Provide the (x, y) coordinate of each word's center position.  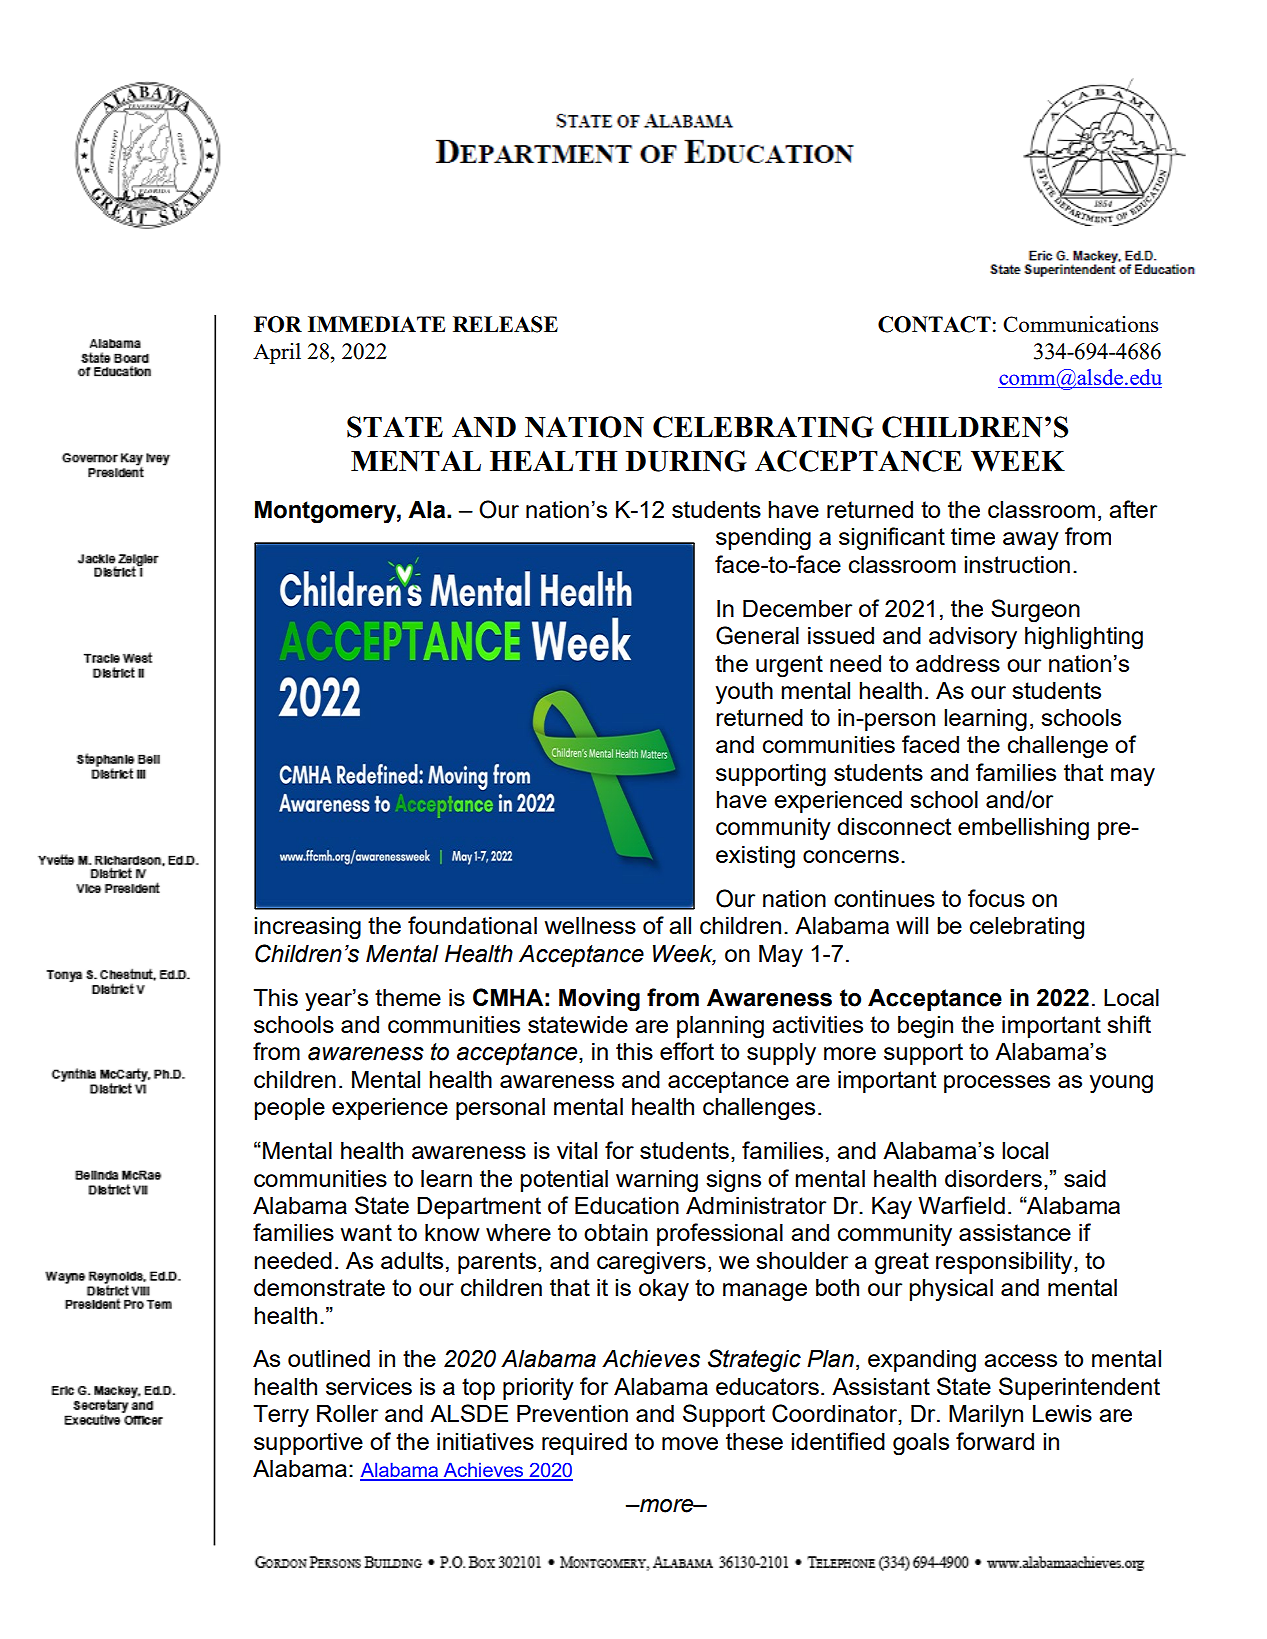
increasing (307, 928)
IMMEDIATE (376, 324)
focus (996, 898)
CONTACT (934, 324)
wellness (590, 925)
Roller (347, 1413)
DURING (686, 461)
